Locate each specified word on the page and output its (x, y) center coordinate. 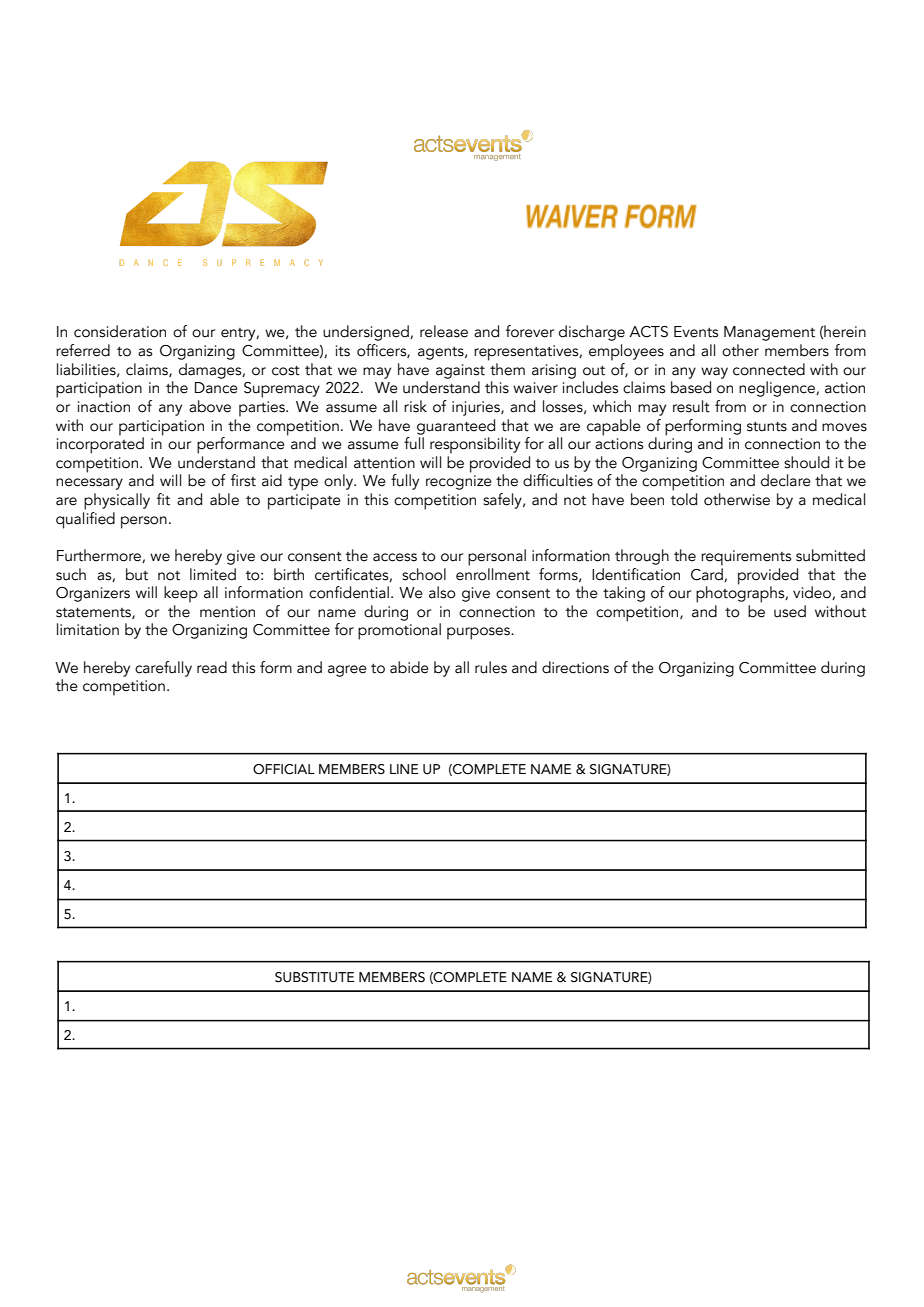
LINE (404, 769)
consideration (120, 331)
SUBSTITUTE (314, 977)
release (444, 331)
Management (769, 333)
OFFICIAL (284, 769)
